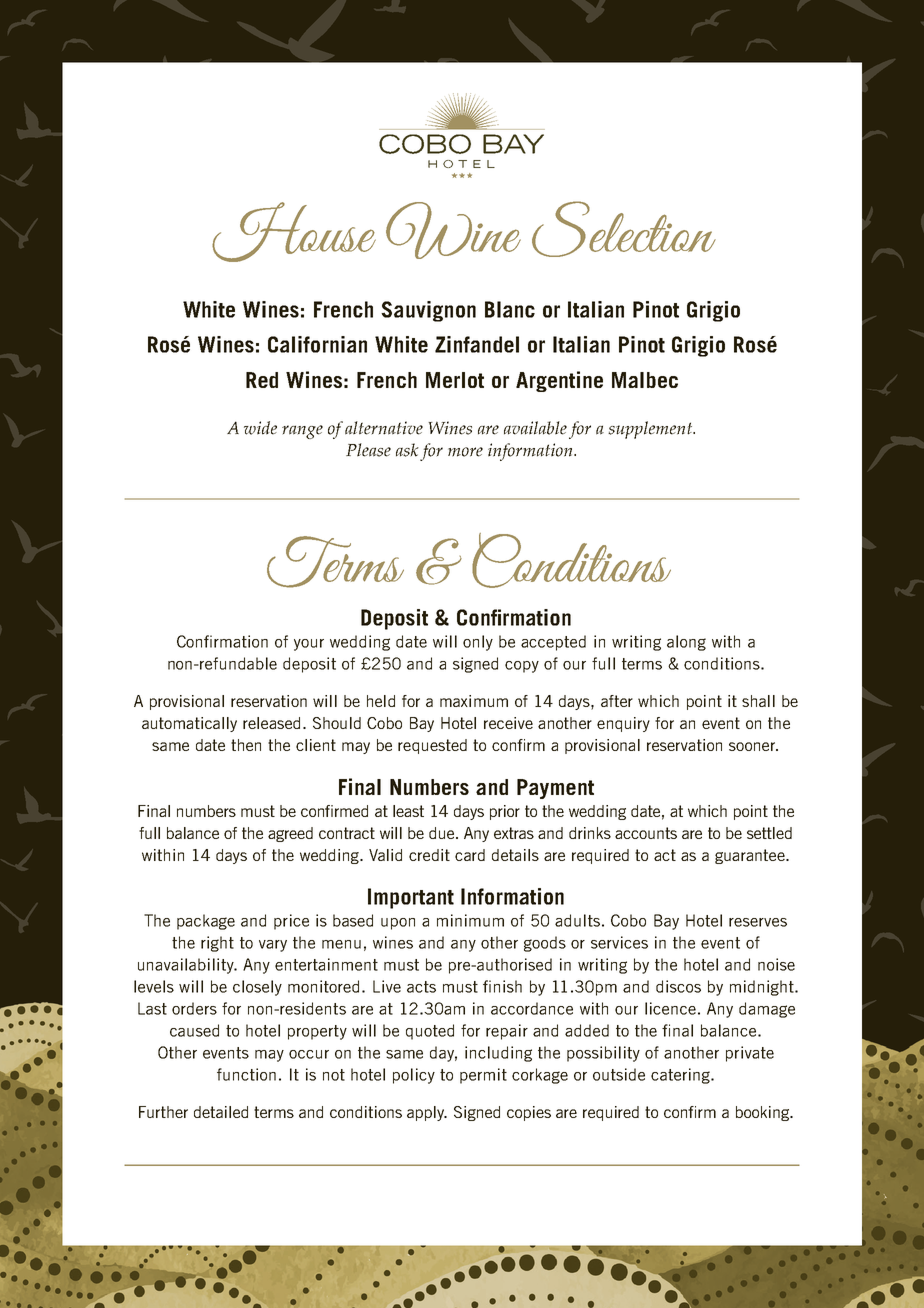 This screenshot has height=1308, width=924. Describe the element at coordinates (428, 311) in the screenshot. I see `Sauvignon` at that location.
